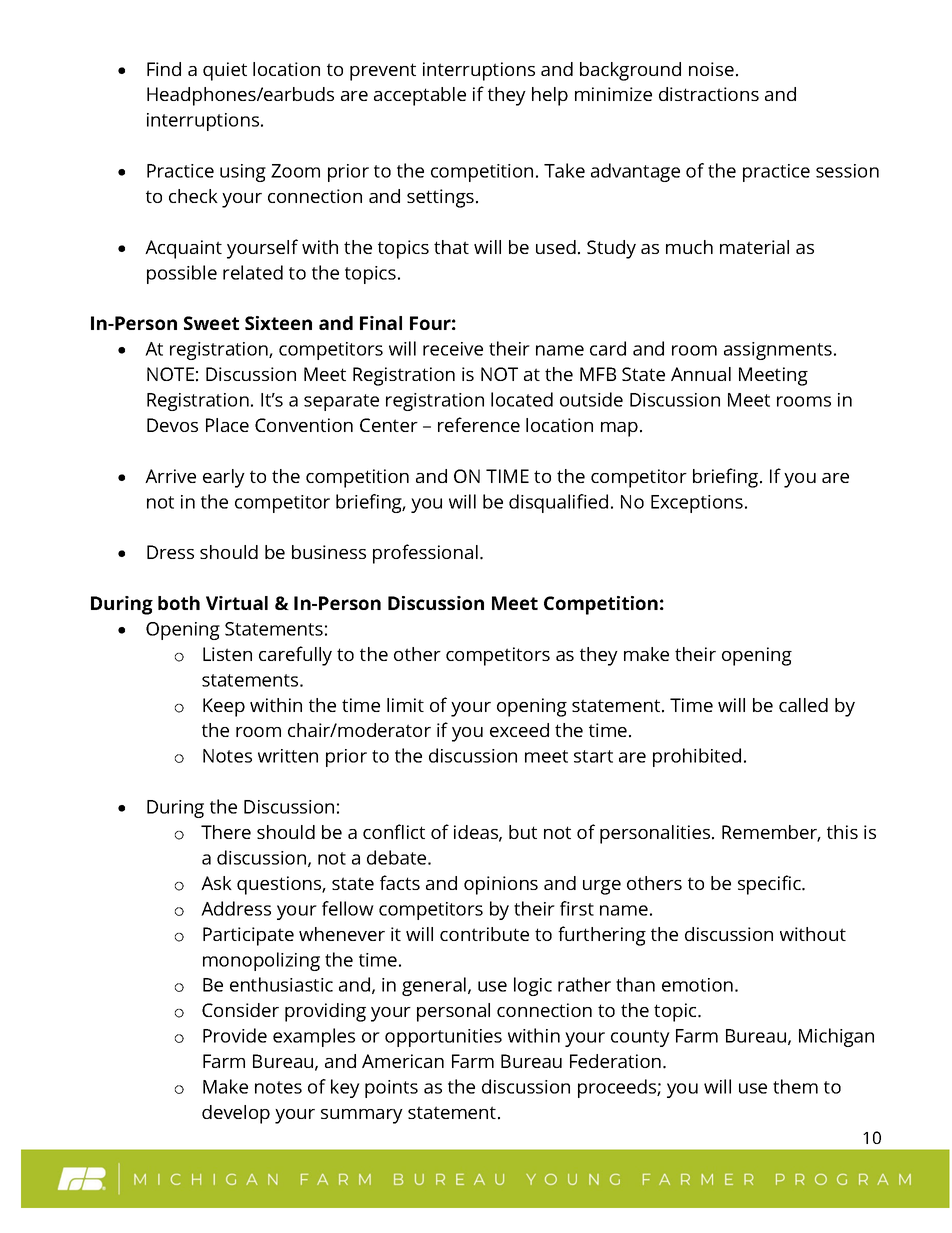 The height and width of the screenshot is (1233, 952). What do you see at coordinates (225, 71) in the screenshot?
I see `quiet` at bounding box center [225, 71].
